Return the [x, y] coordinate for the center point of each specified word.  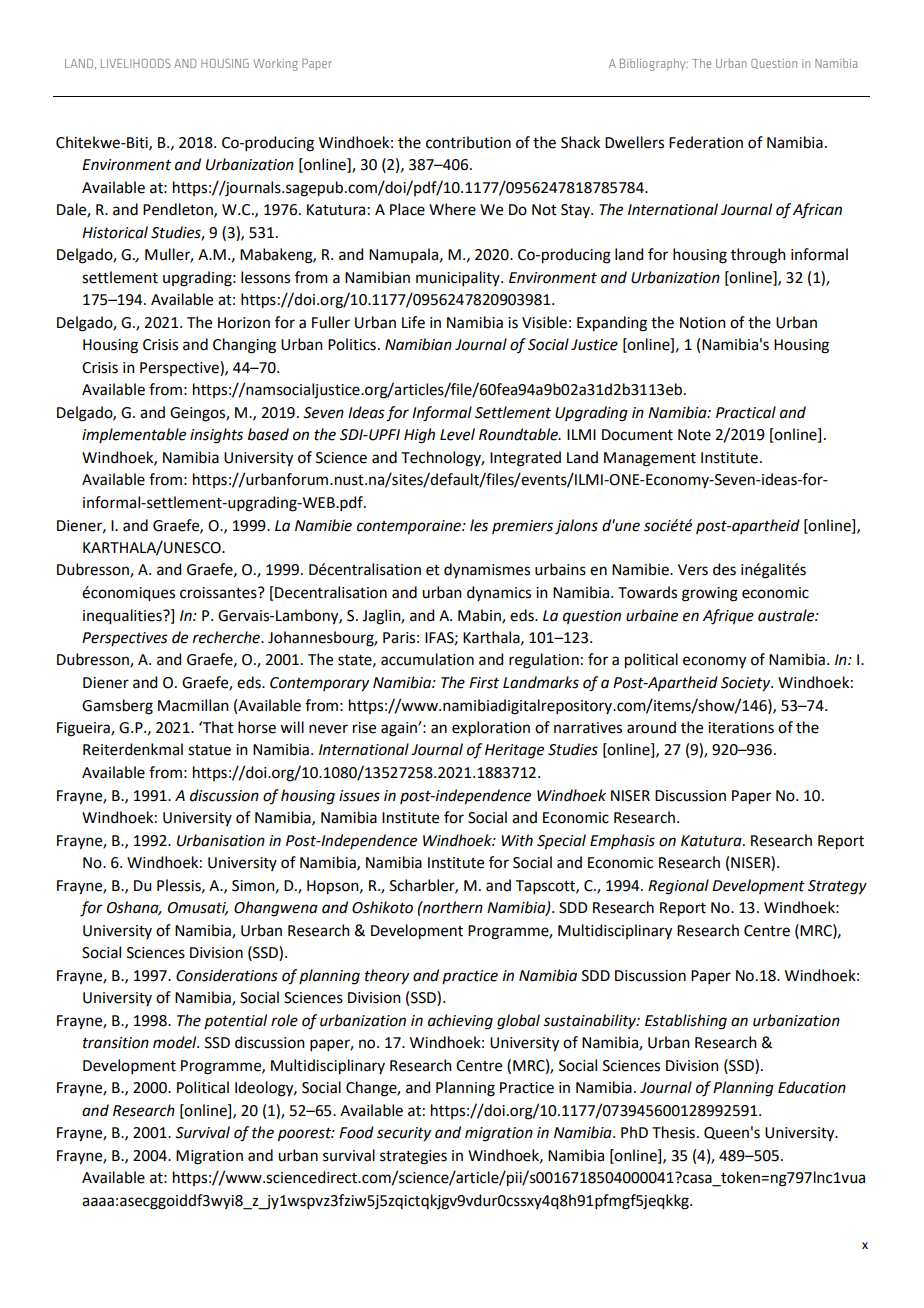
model [176, 1042]
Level [457, 434]
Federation [706, 142]
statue [209, 750]
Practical [746, 412]
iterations [741, 728]
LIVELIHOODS [136, 63]
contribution [468, 142]
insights [216, 436]
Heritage [514, 751]
